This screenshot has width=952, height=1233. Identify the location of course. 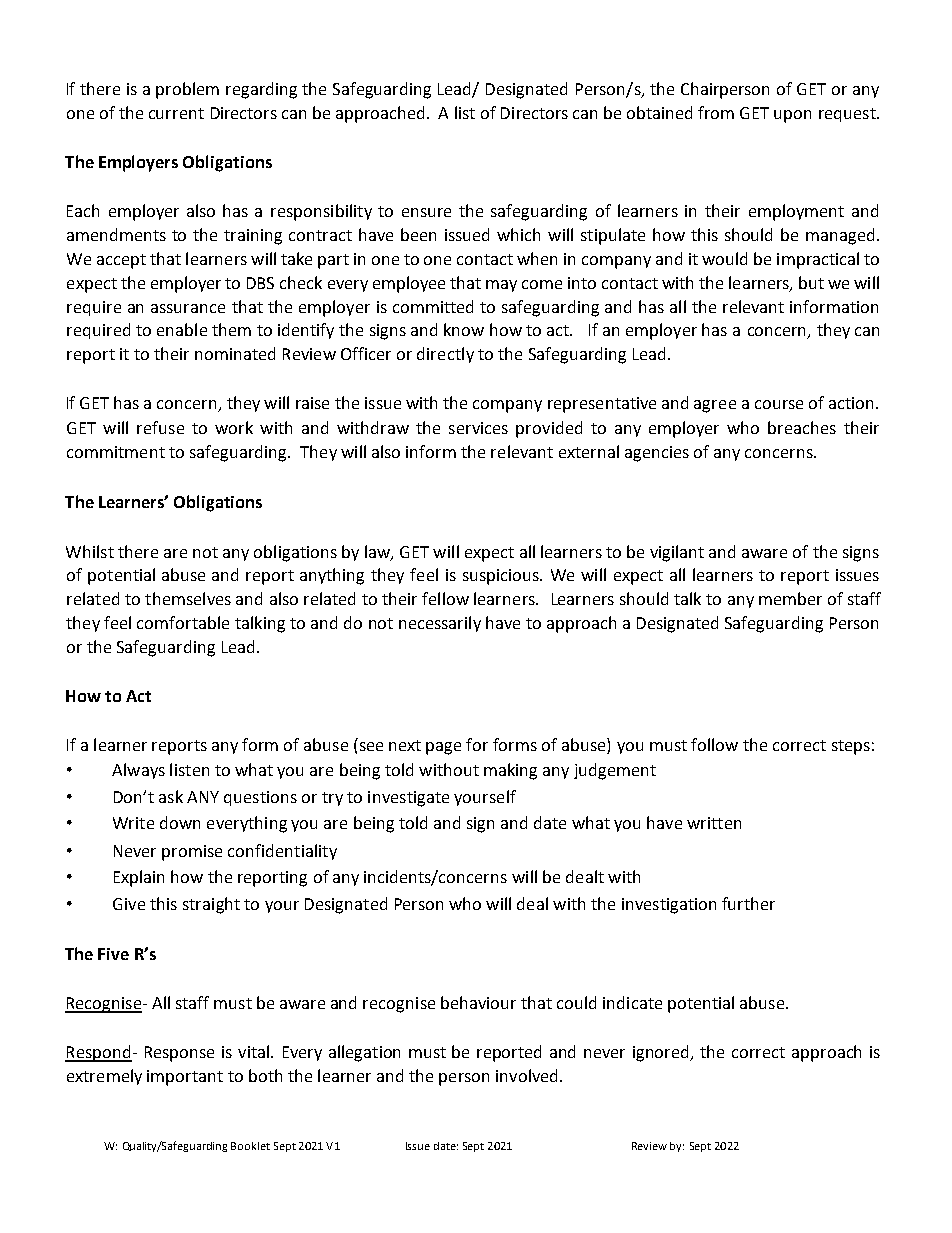
(779, 404).
